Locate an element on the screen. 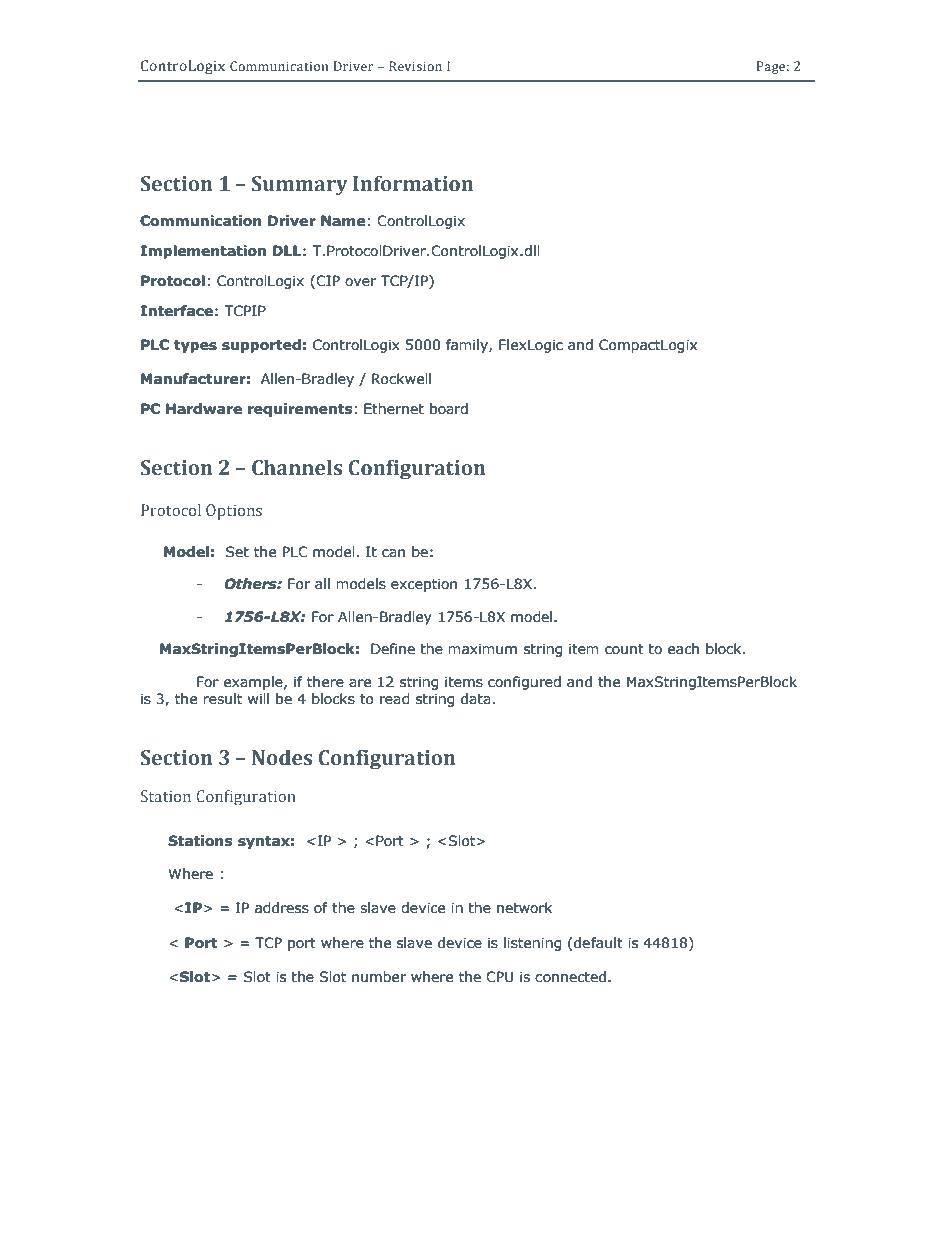 This screenshot has height=1233, width=952. default is located at coordinates (598, 943).
